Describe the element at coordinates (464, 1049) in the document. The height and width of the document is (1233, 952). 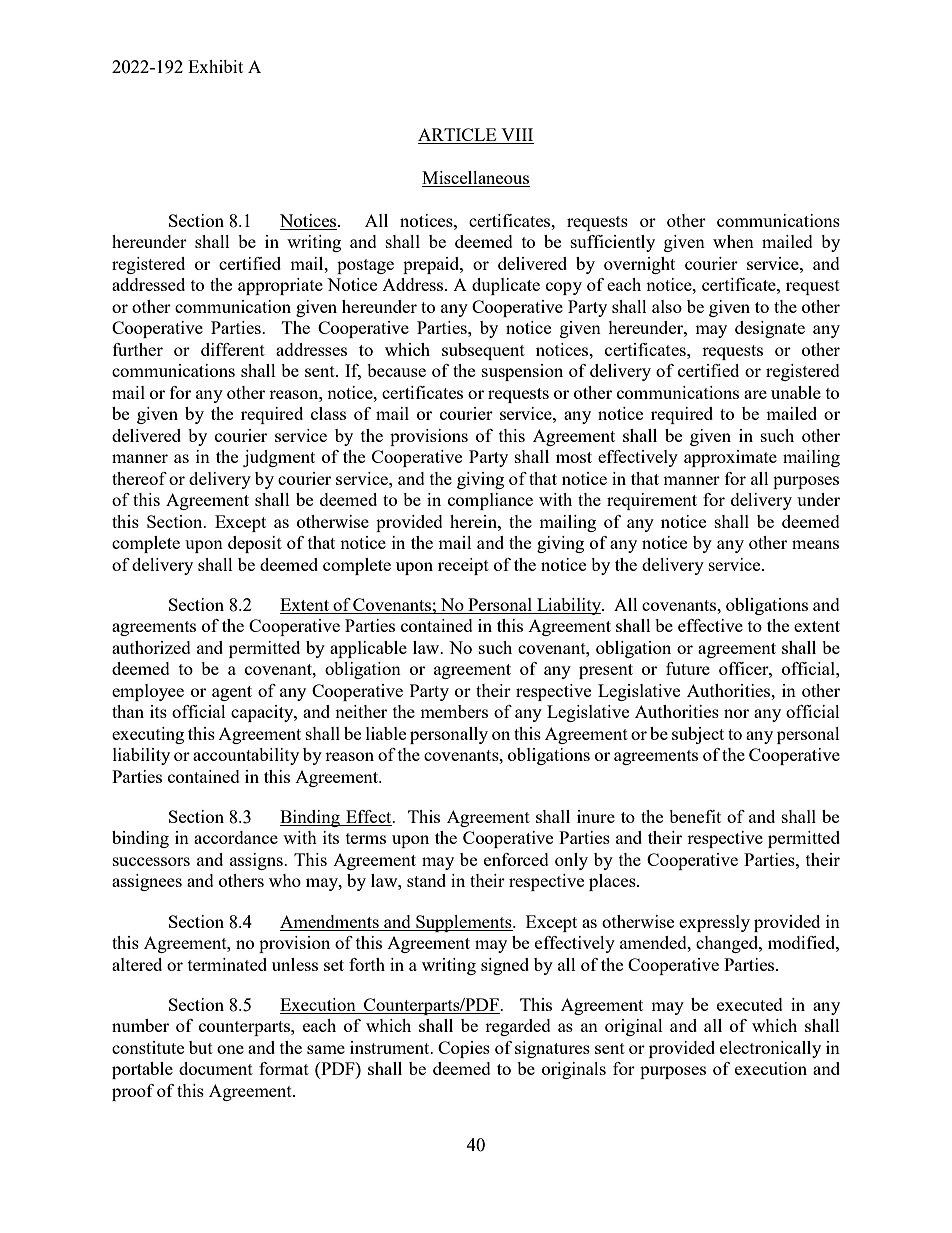
I see `Copies` at that location.
